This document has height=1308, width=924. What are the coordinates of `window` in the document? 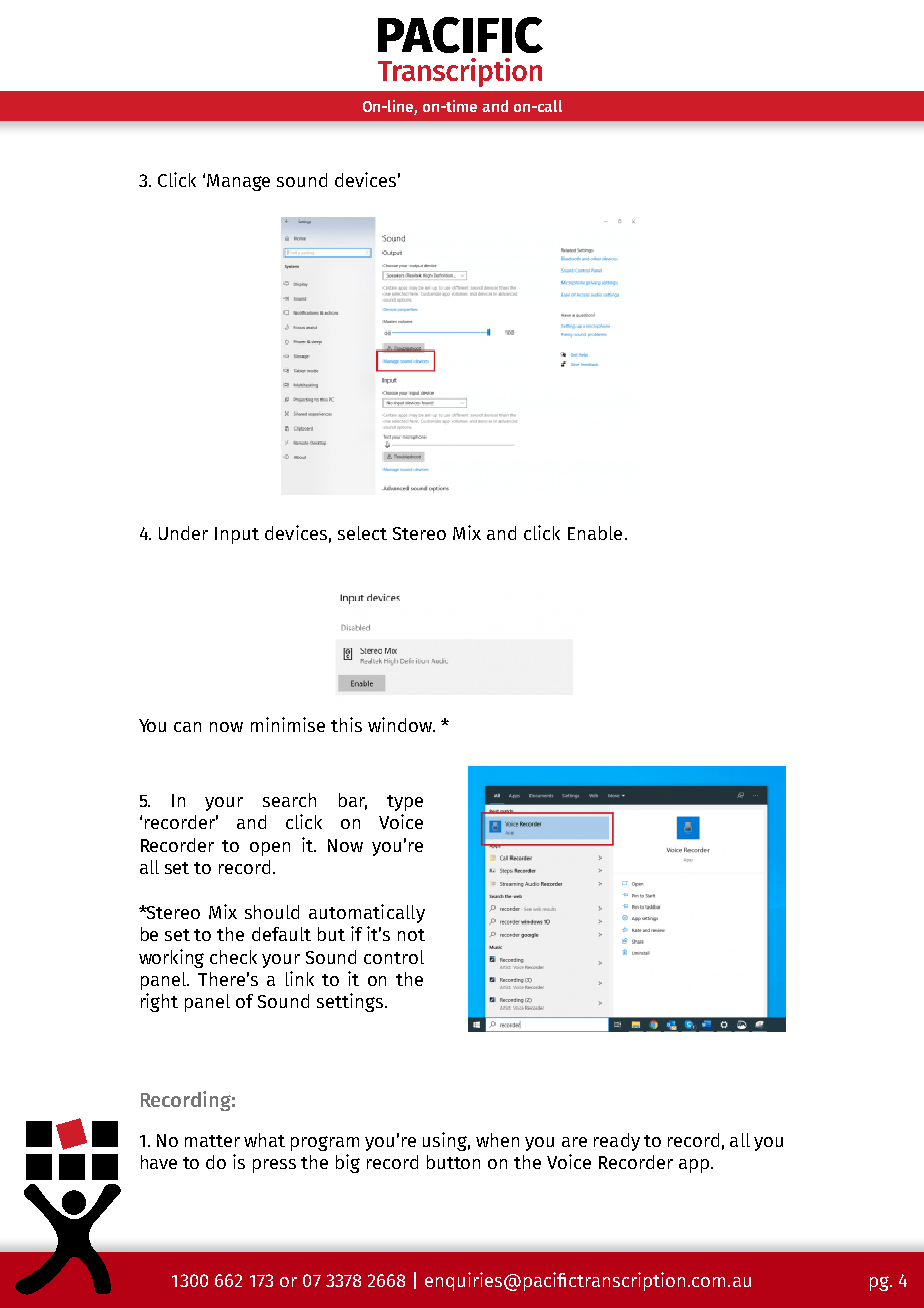 It's located at (401, 724).
